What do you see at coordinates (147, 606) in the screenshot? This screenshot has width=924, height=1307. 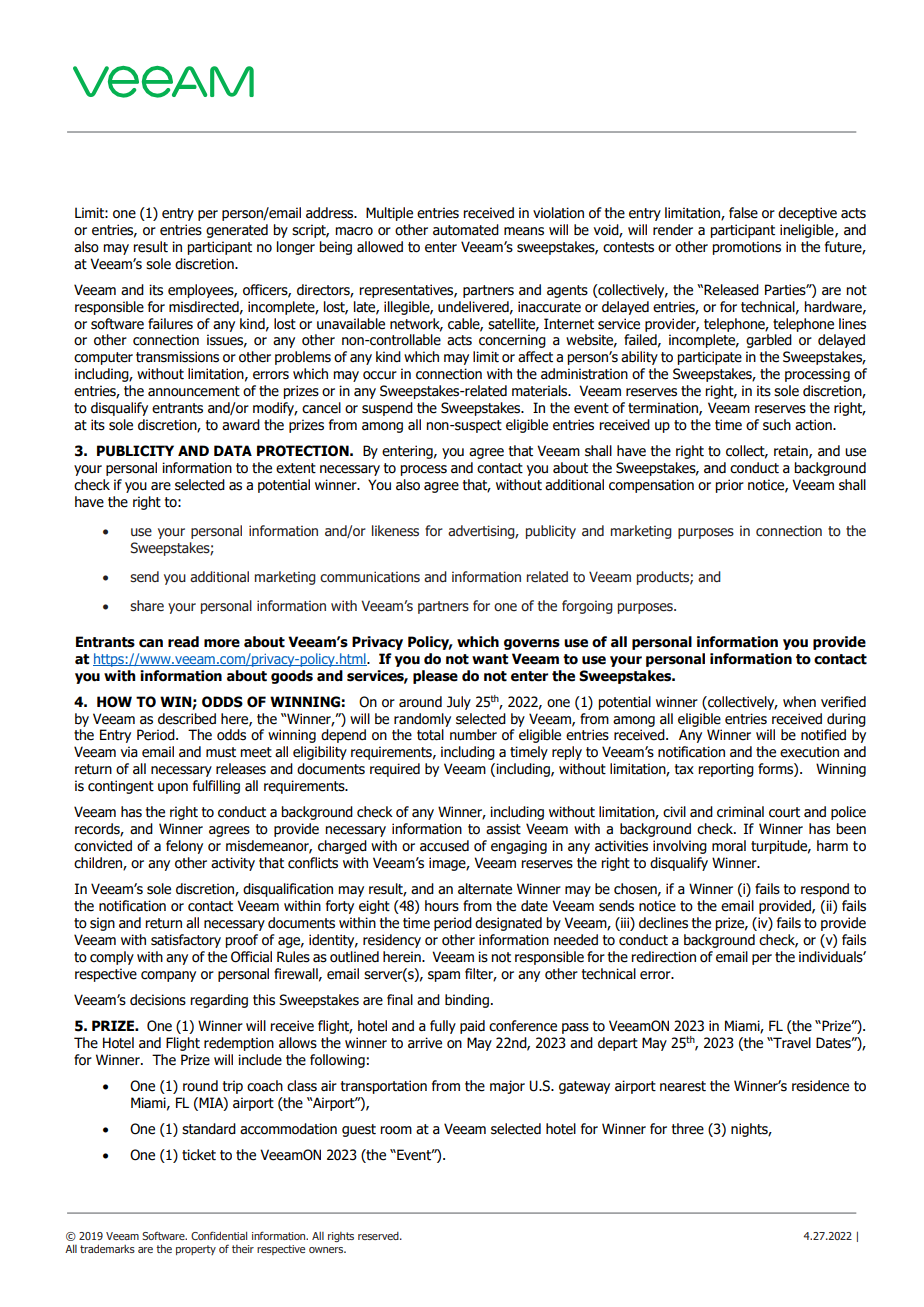 I see `share` at bounding box center [147, 606].
